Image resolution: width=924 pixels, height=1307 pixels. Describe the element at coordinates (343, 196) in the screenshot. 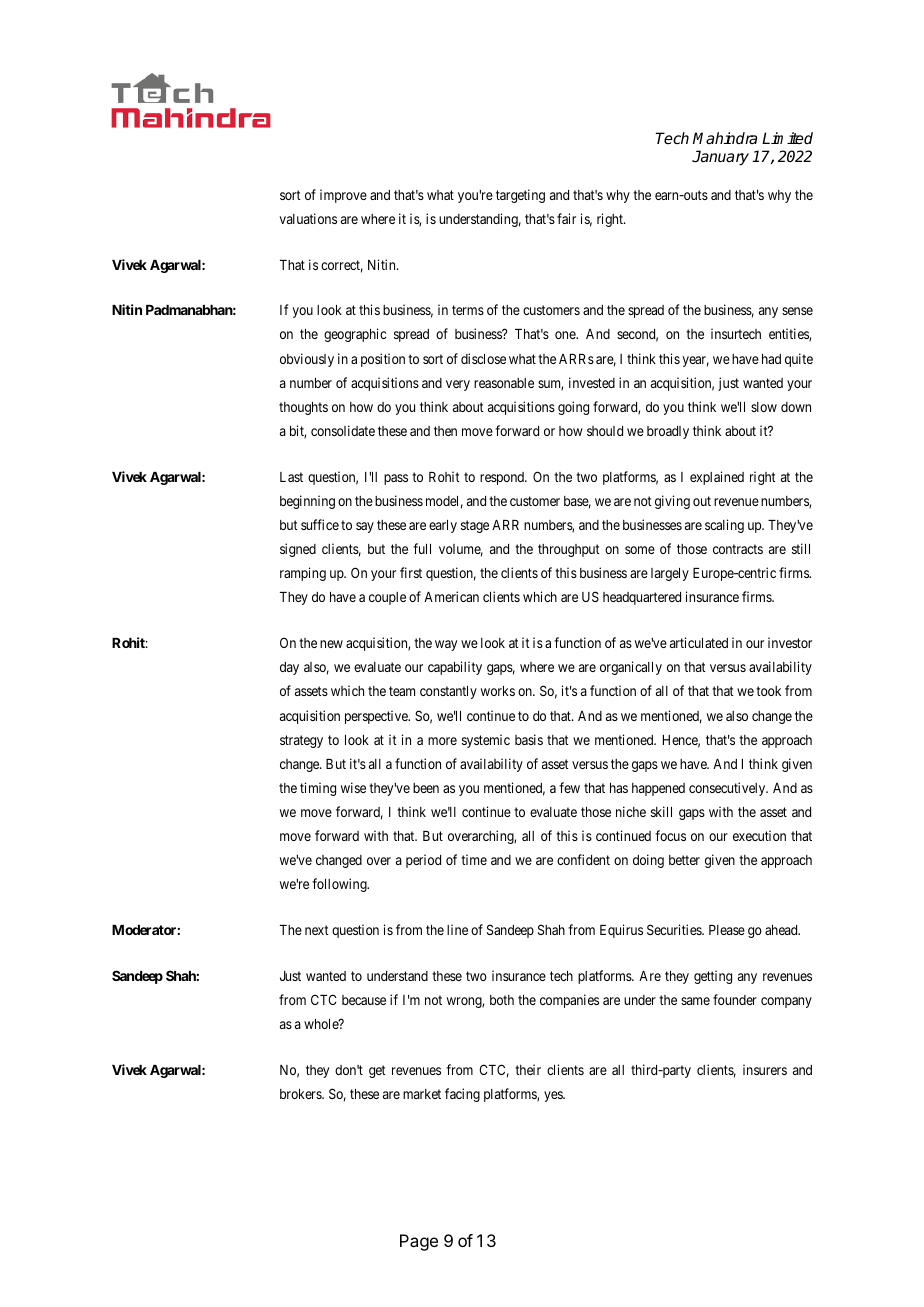

I see `improve` at that location.
